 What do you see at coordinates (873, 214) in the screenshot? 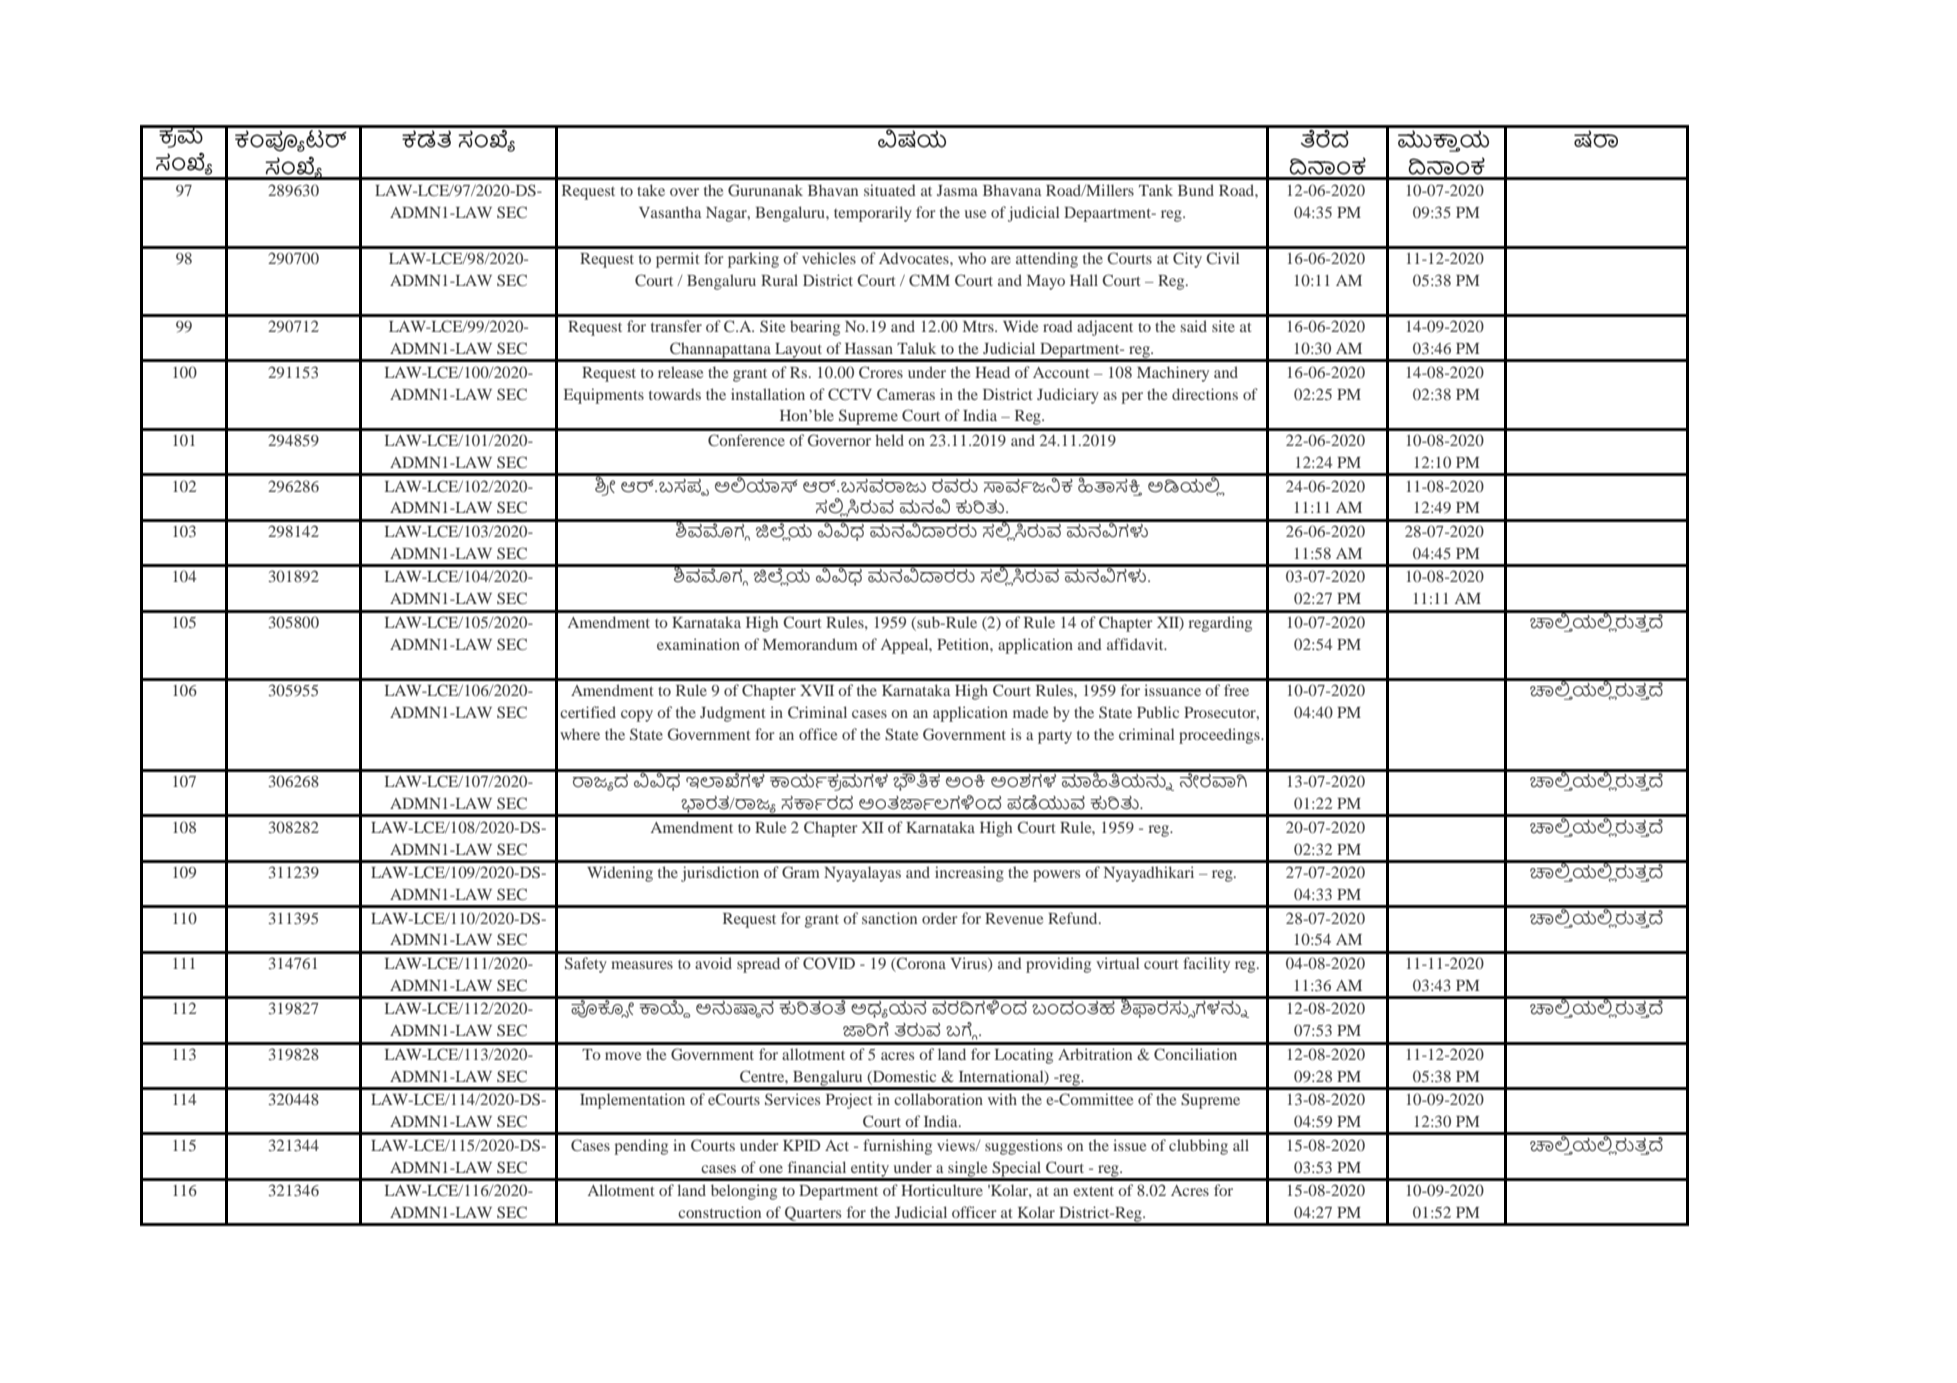
I see `temporarily` at bounding box center [873, 214].
